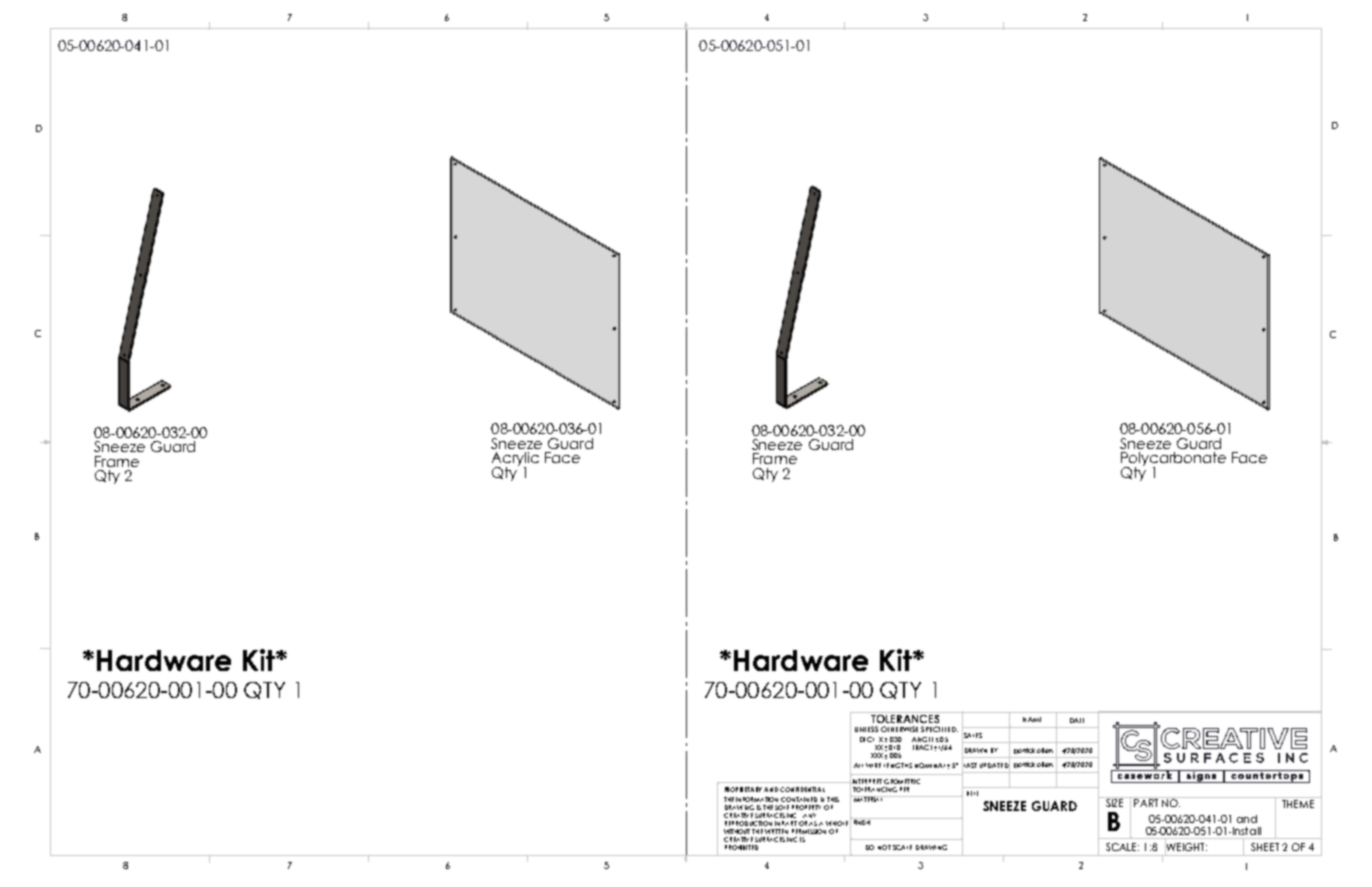 This page has width=1372, height=887. Describe the element at coordinates (745, 789) in the page. I see `PROPRIETARY` at that location.
